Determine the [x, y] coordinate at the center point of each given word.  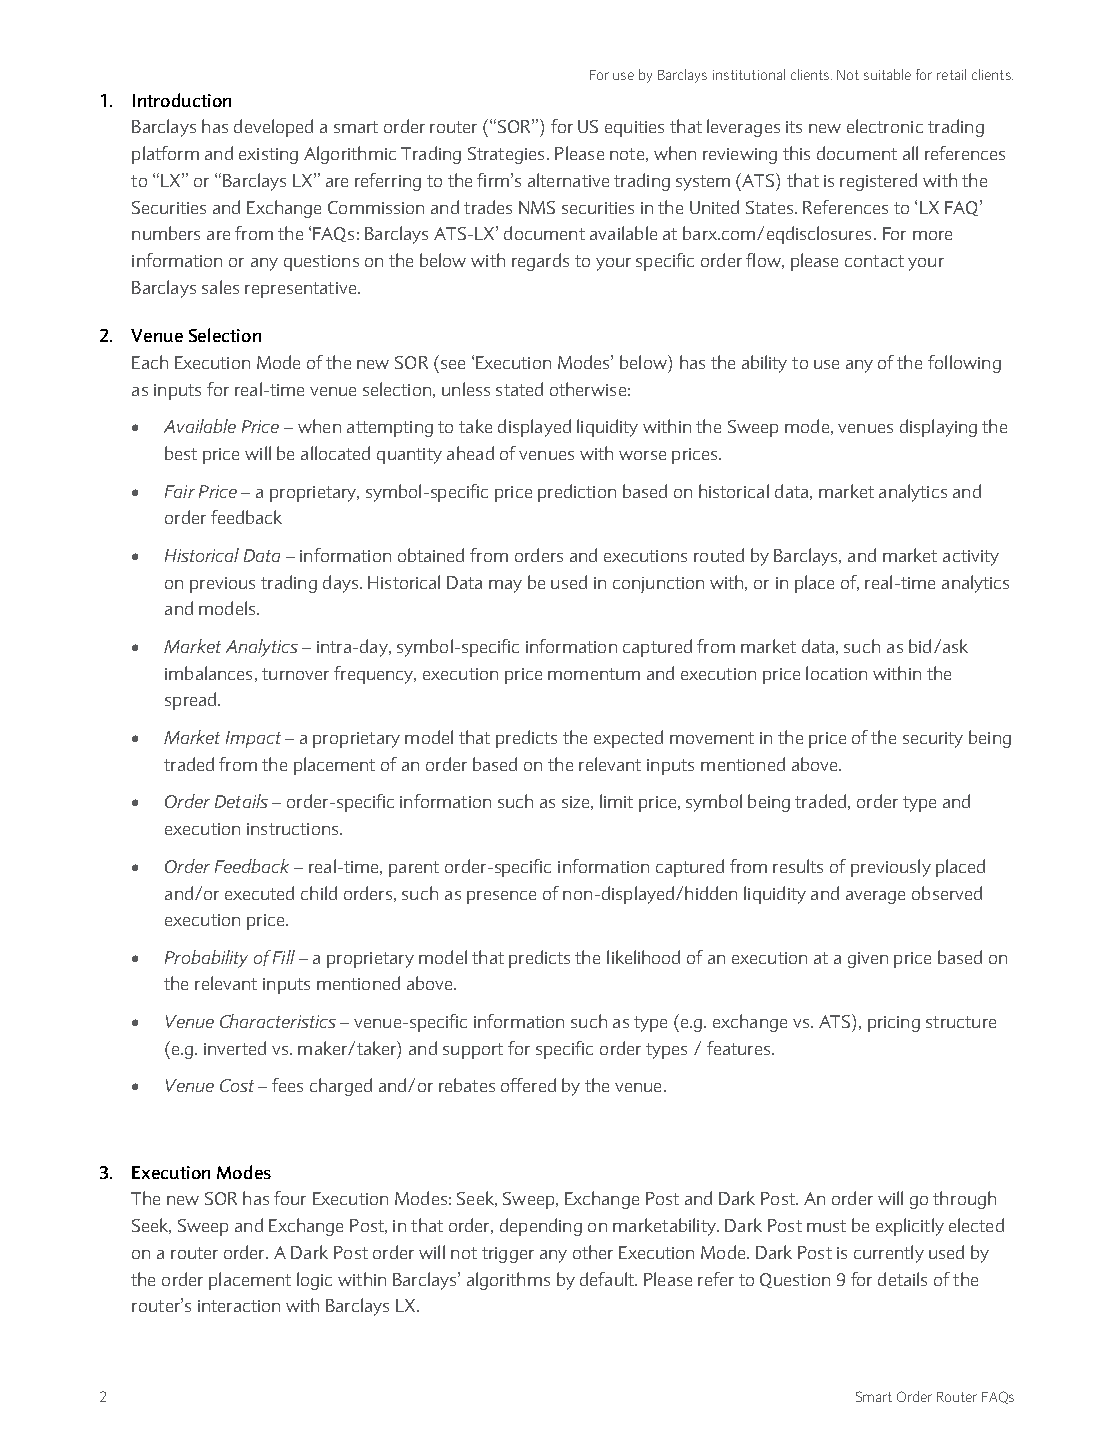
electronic [885, 126]
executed [259, 893]
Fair [180, 491]
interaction [239, 1306]
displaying [938, 428]
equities [634, 129]
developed [273, 128]
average [875, 897]
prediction [577, 493]
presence [501, 897]
